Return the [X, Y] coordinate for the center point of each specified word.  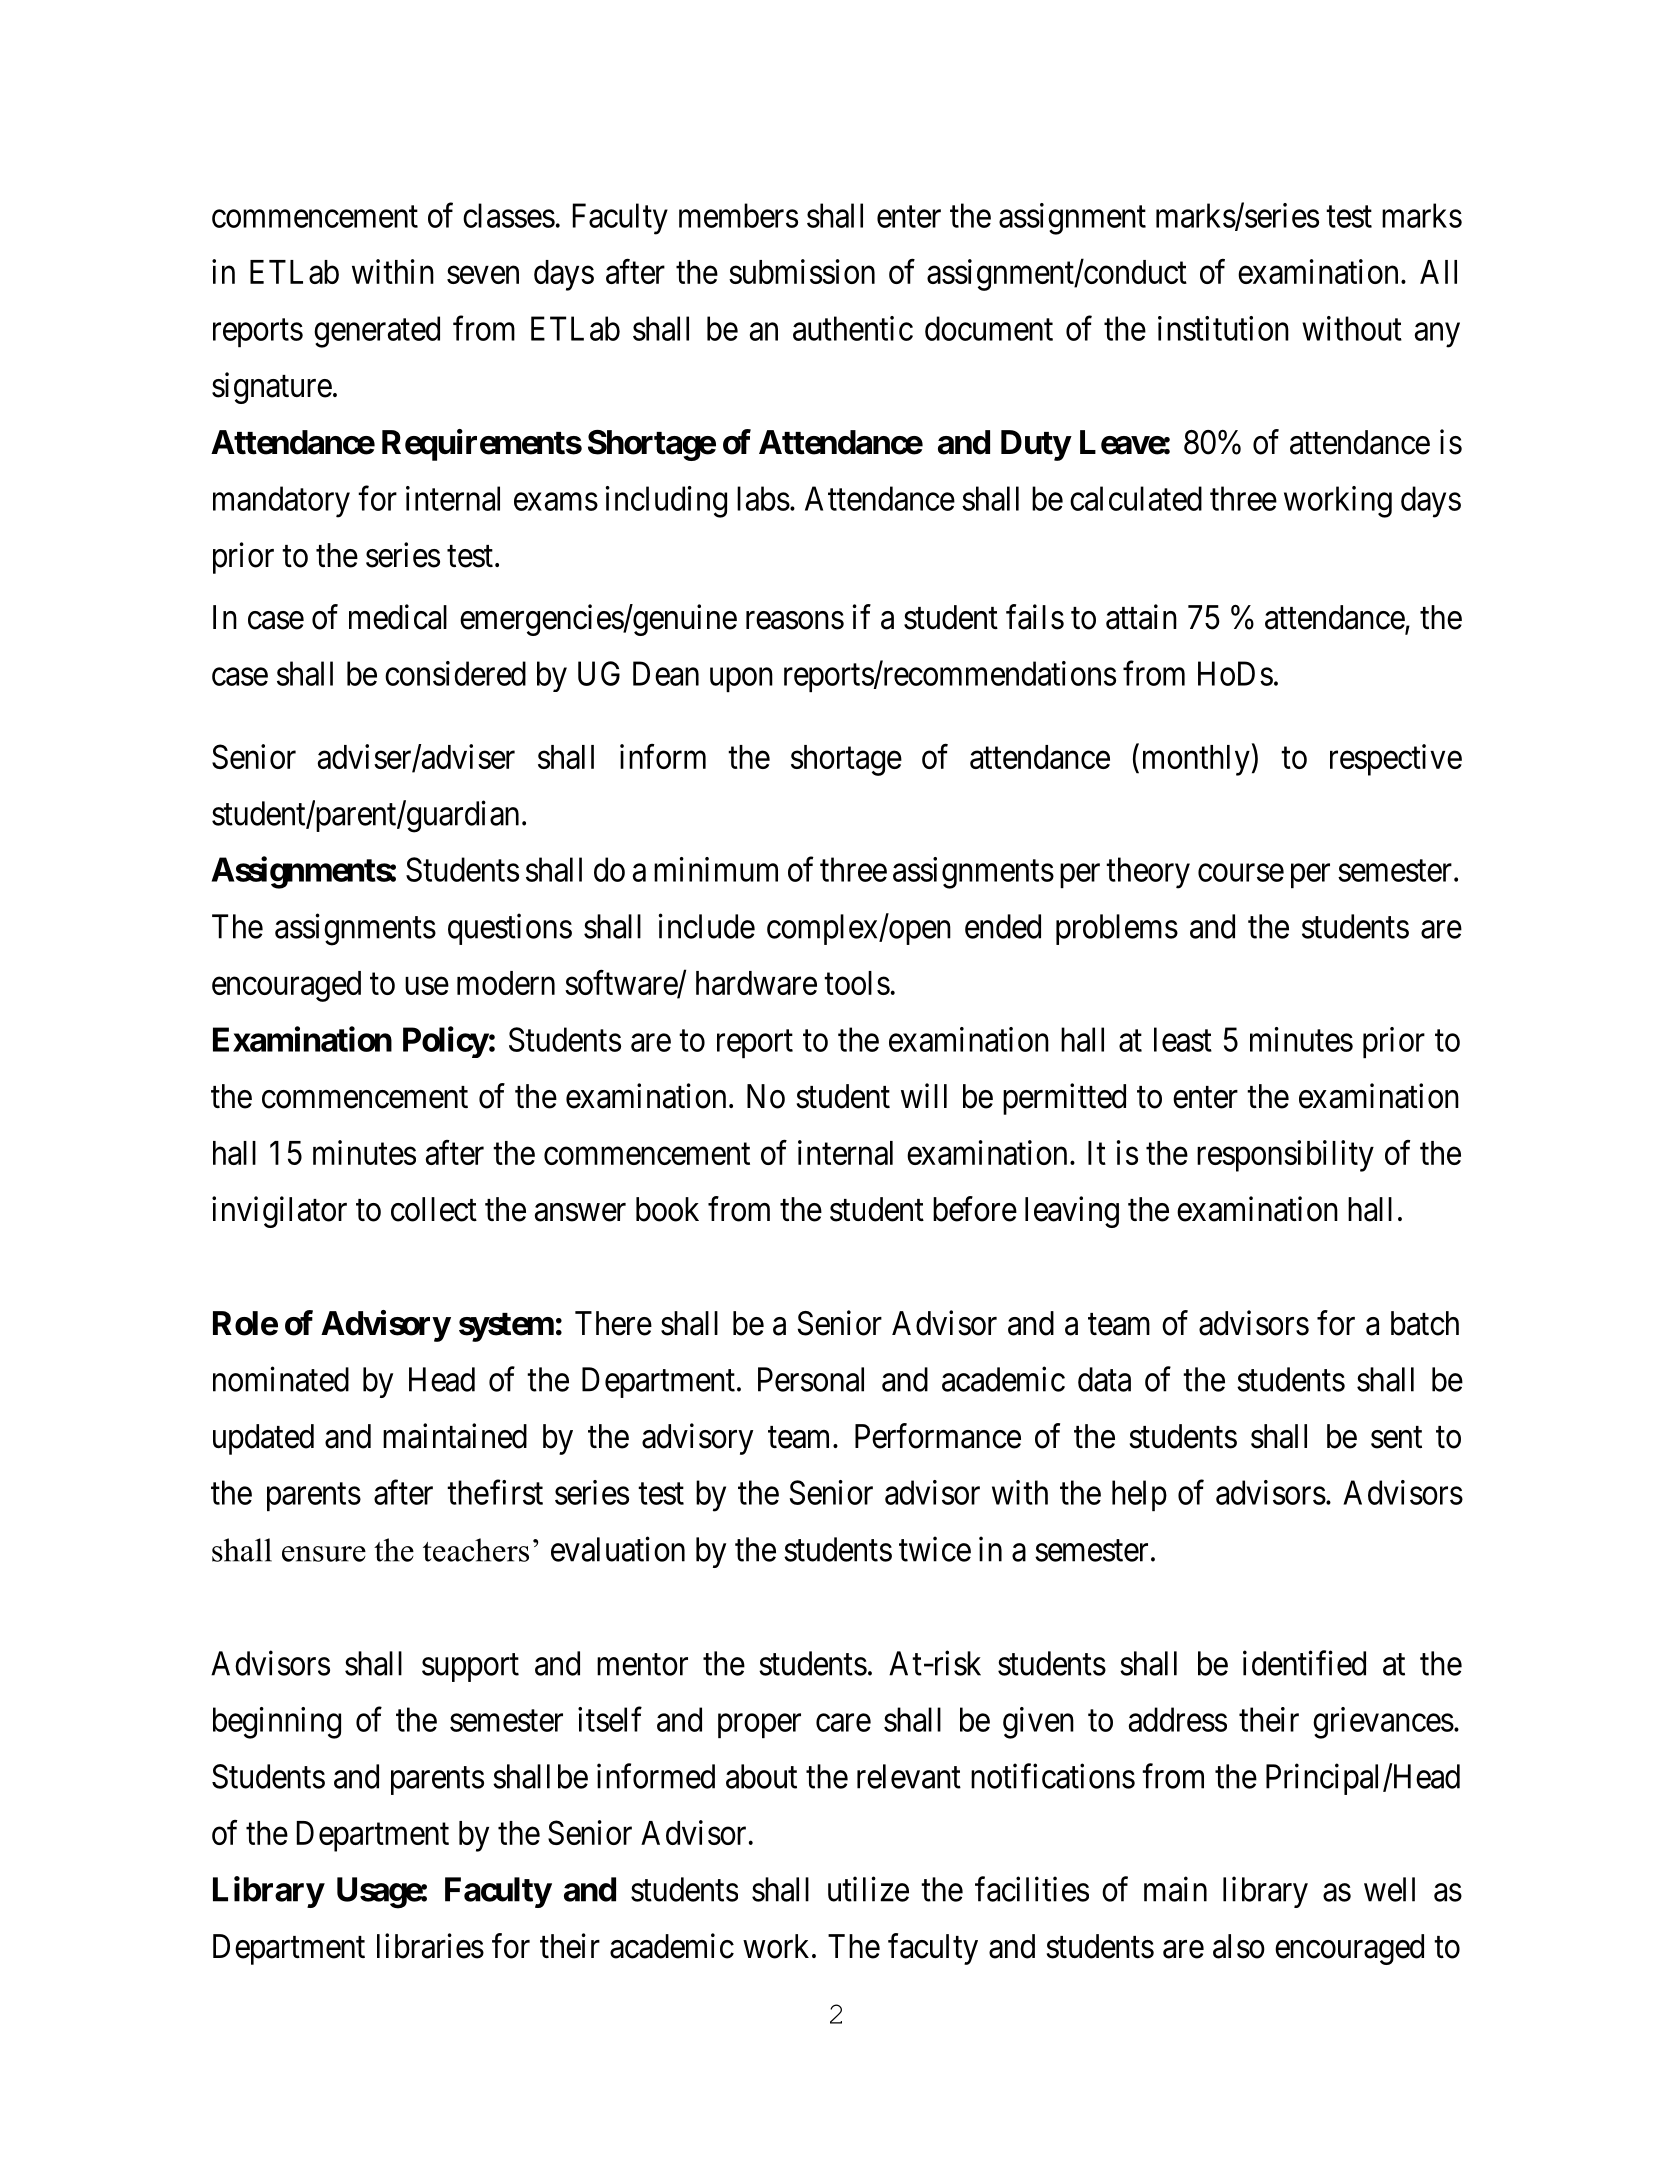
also [1239, 1946]
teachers [476, 1550]
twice [935, 1549]
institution [1223, 328]
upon [741, 680]
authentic [853, 328]
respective [1396, 760]
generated [377, 332]
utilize [868, 1889]
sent [1396, 1438]
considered [455, 673]
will [924, 1095]
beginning [277, 1723]
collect [434, 1209]
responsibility [1285, 1156]
